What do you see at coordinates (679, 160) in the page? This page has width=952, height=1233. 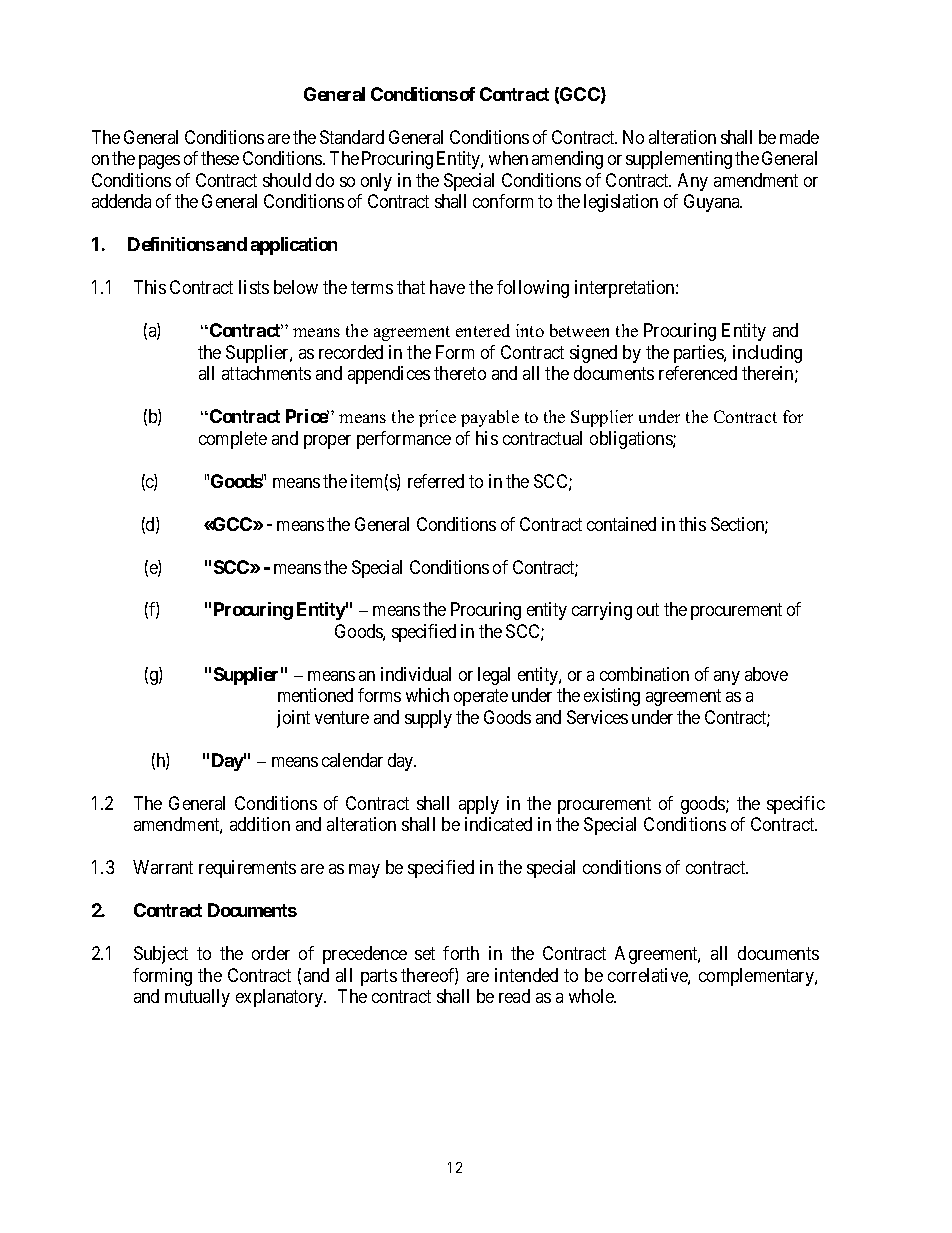 I see `supplementing` at bounding box center [679, 160].
